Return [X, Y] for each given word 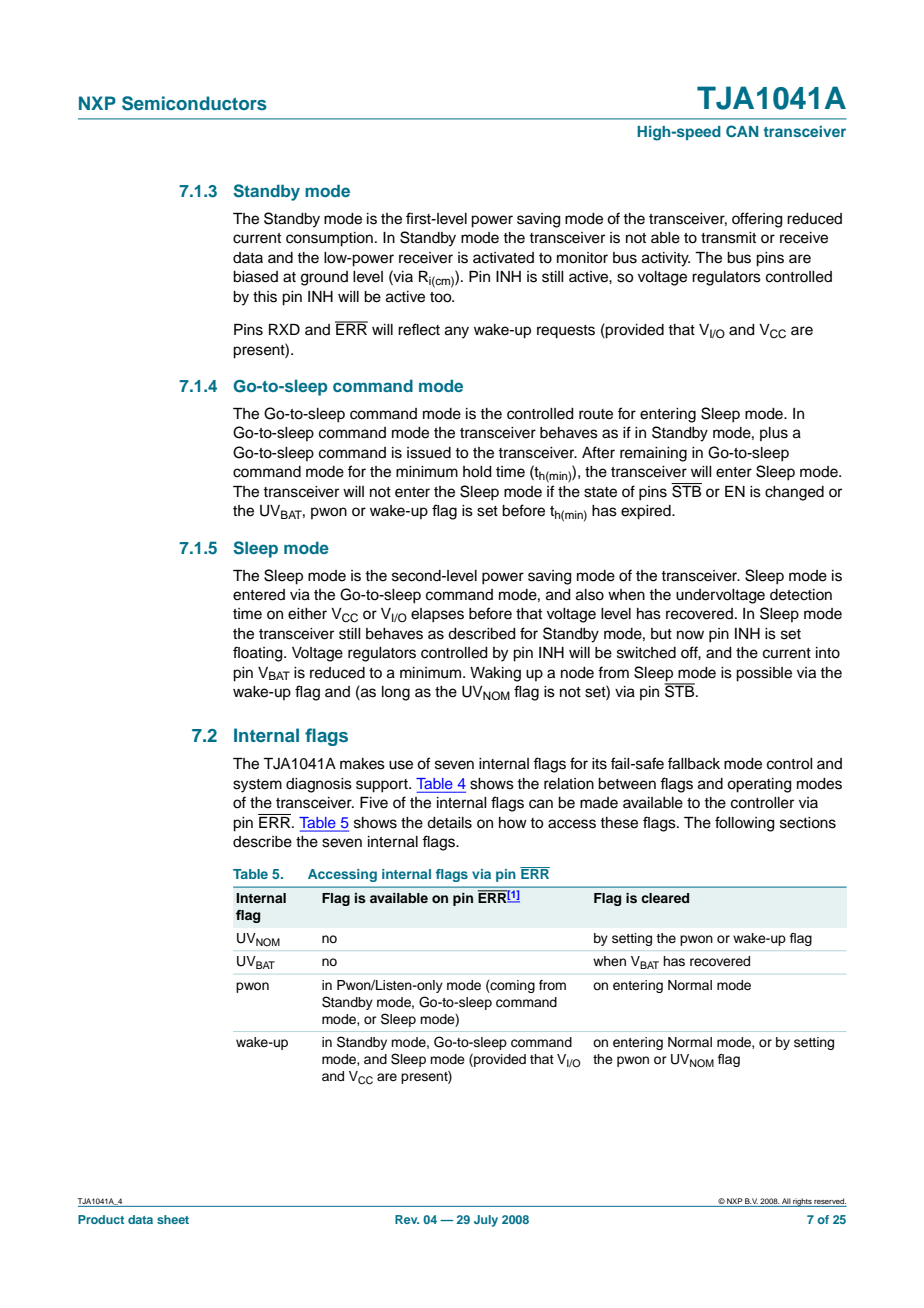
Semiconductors [194, 103]
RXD [284, 329]
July [486, 1221]
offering [757, 220]
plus [774, 434]
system [257, 786]
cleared [665, 898]
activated [503, 258]
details [449, 823]
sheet [173, 1219]
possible [764, 674]
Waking [495, 674]
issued [429, 453]
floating [259, 654]
